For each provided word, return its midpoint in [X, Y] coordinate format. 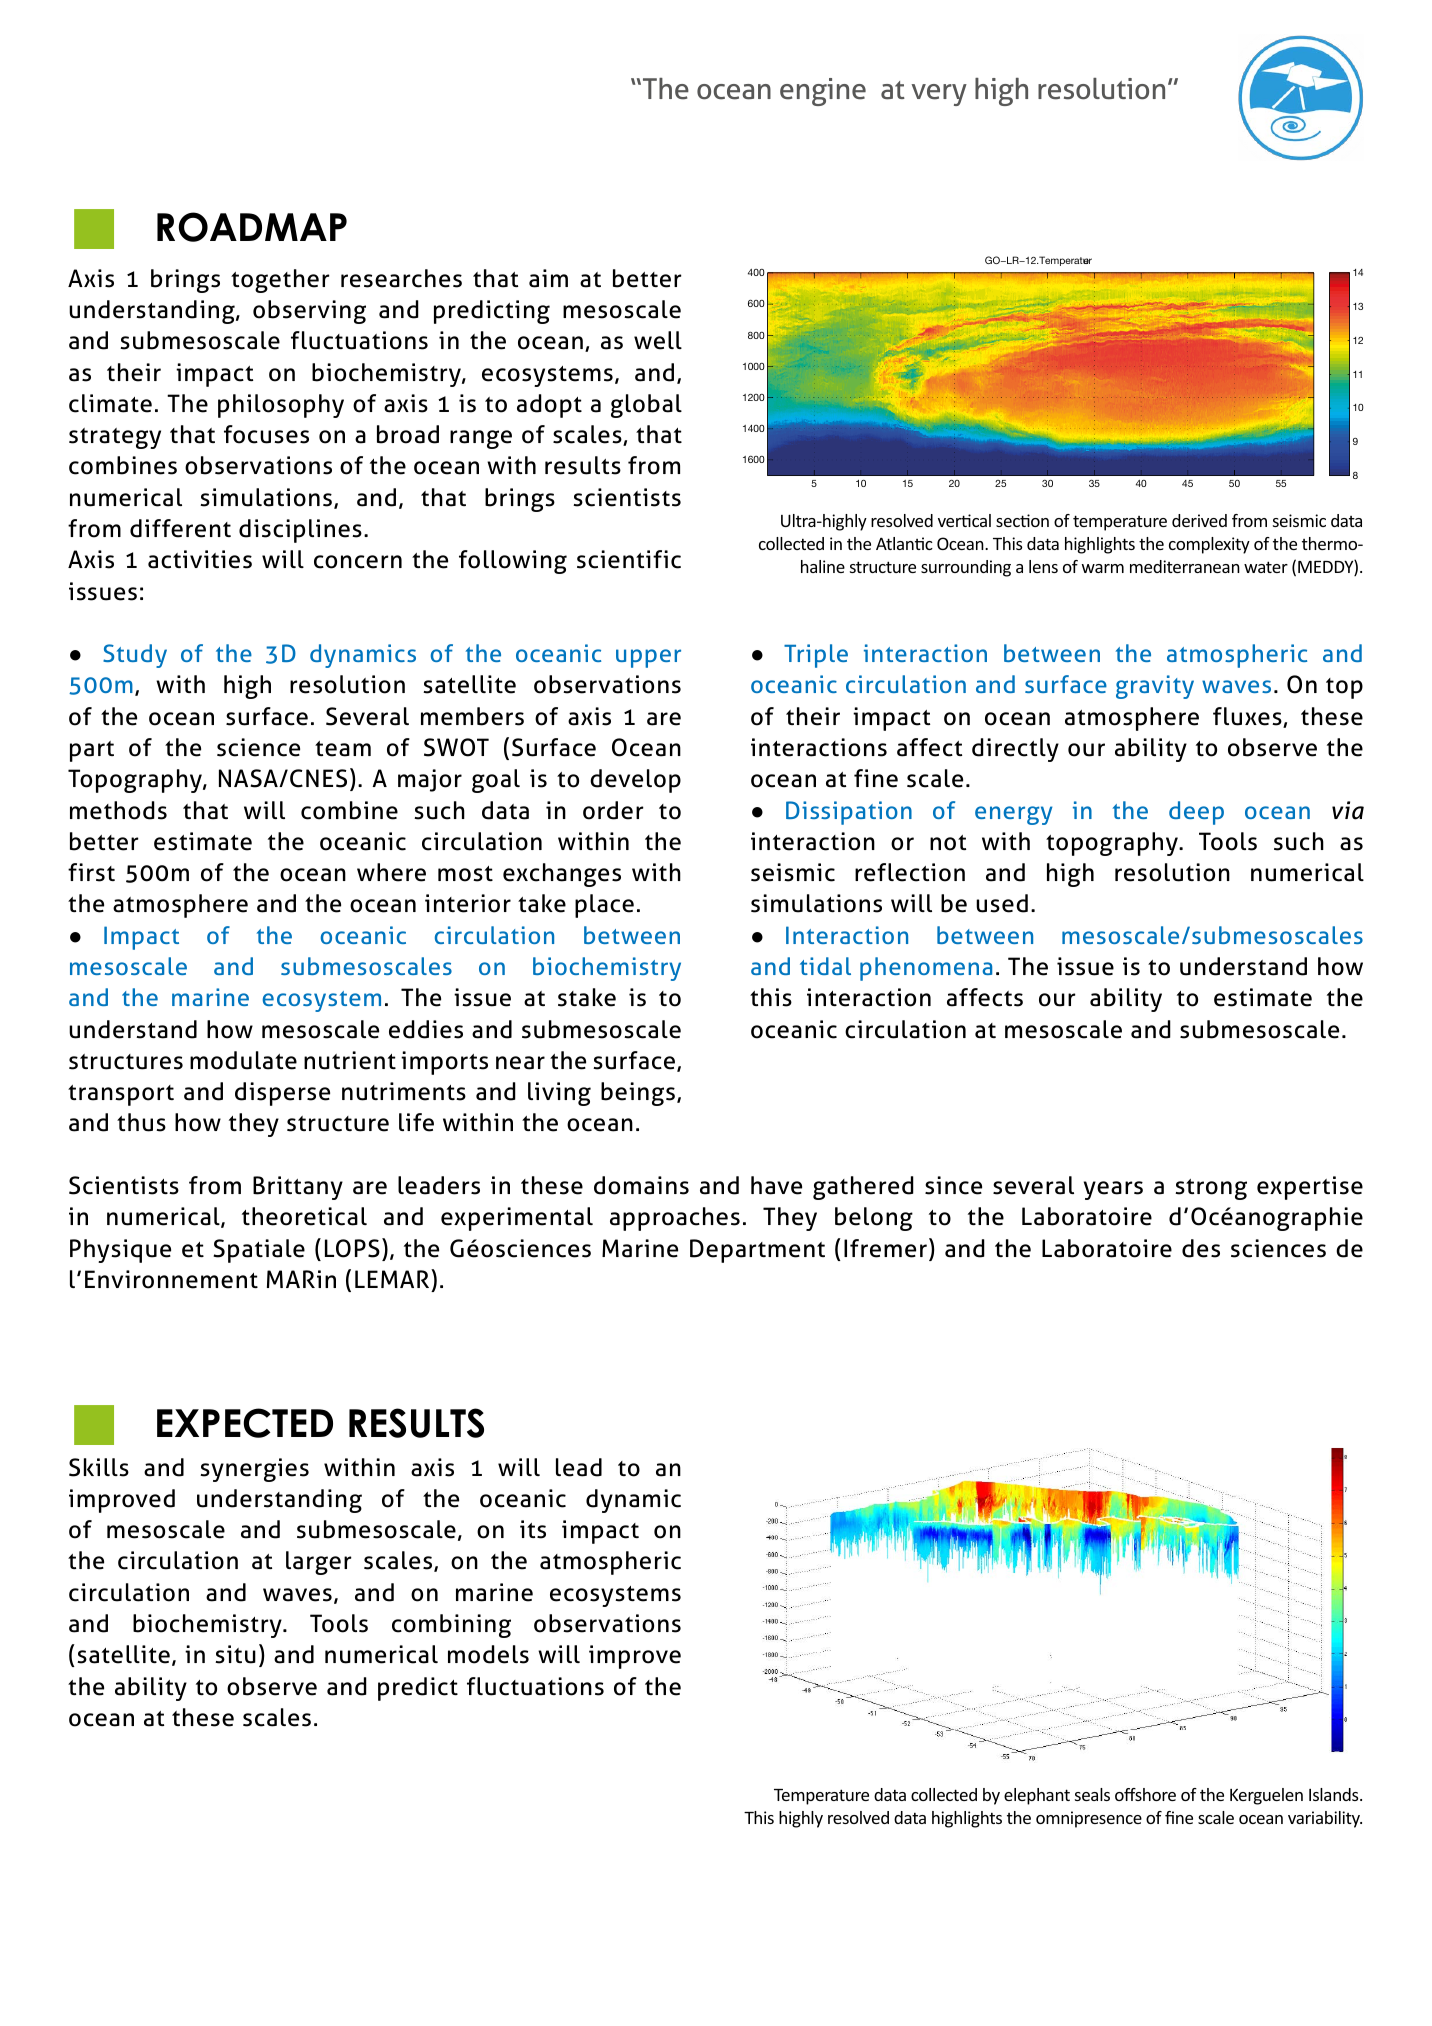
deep [1196, 813]
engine [823, 92]
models [488, 1654]
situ [235, 1654]
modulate [243, 1060]
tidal [825, 966]
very [939, 95]
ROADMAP [252, 227]
